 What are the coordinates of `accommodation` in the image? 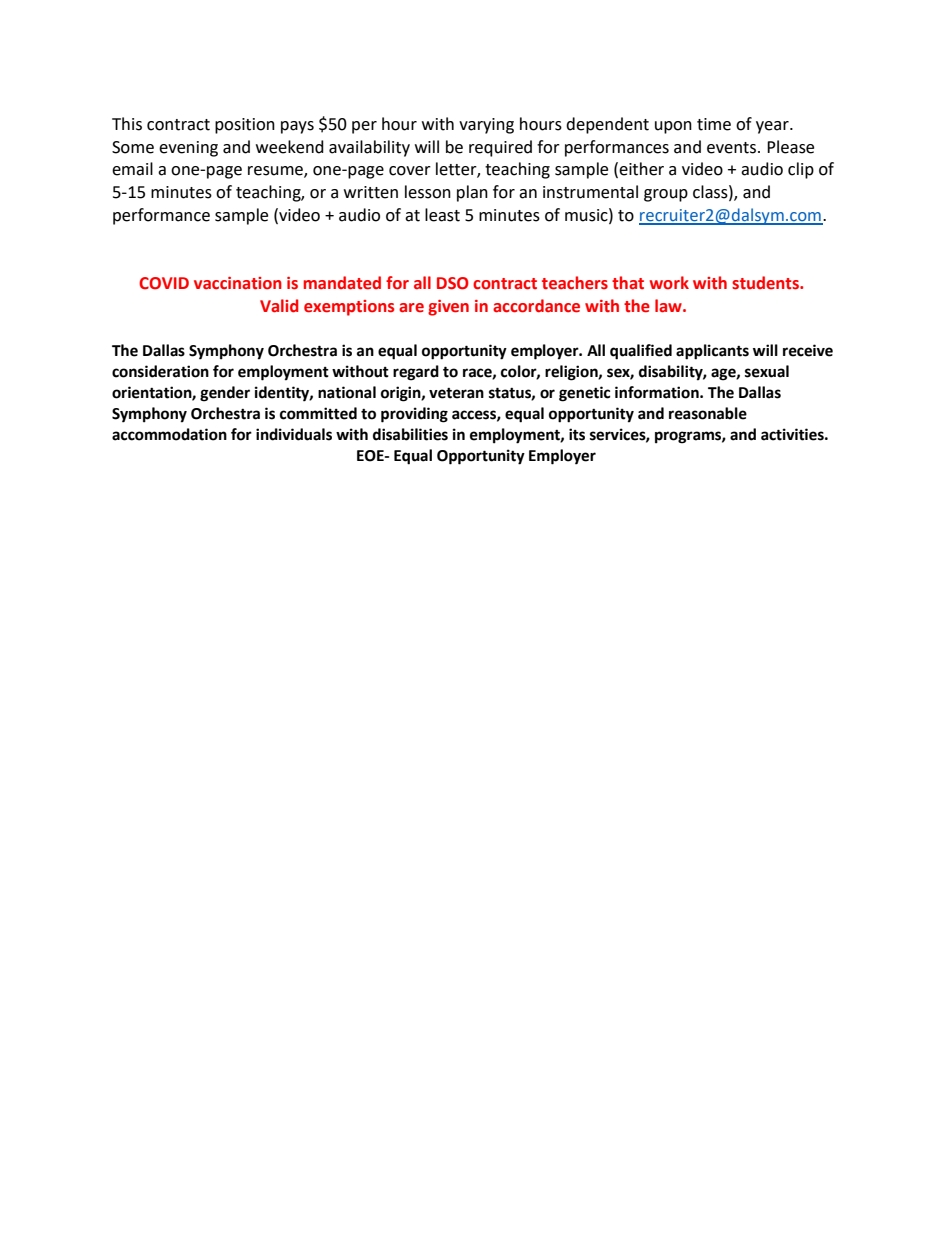 It's located at (169, 434).
